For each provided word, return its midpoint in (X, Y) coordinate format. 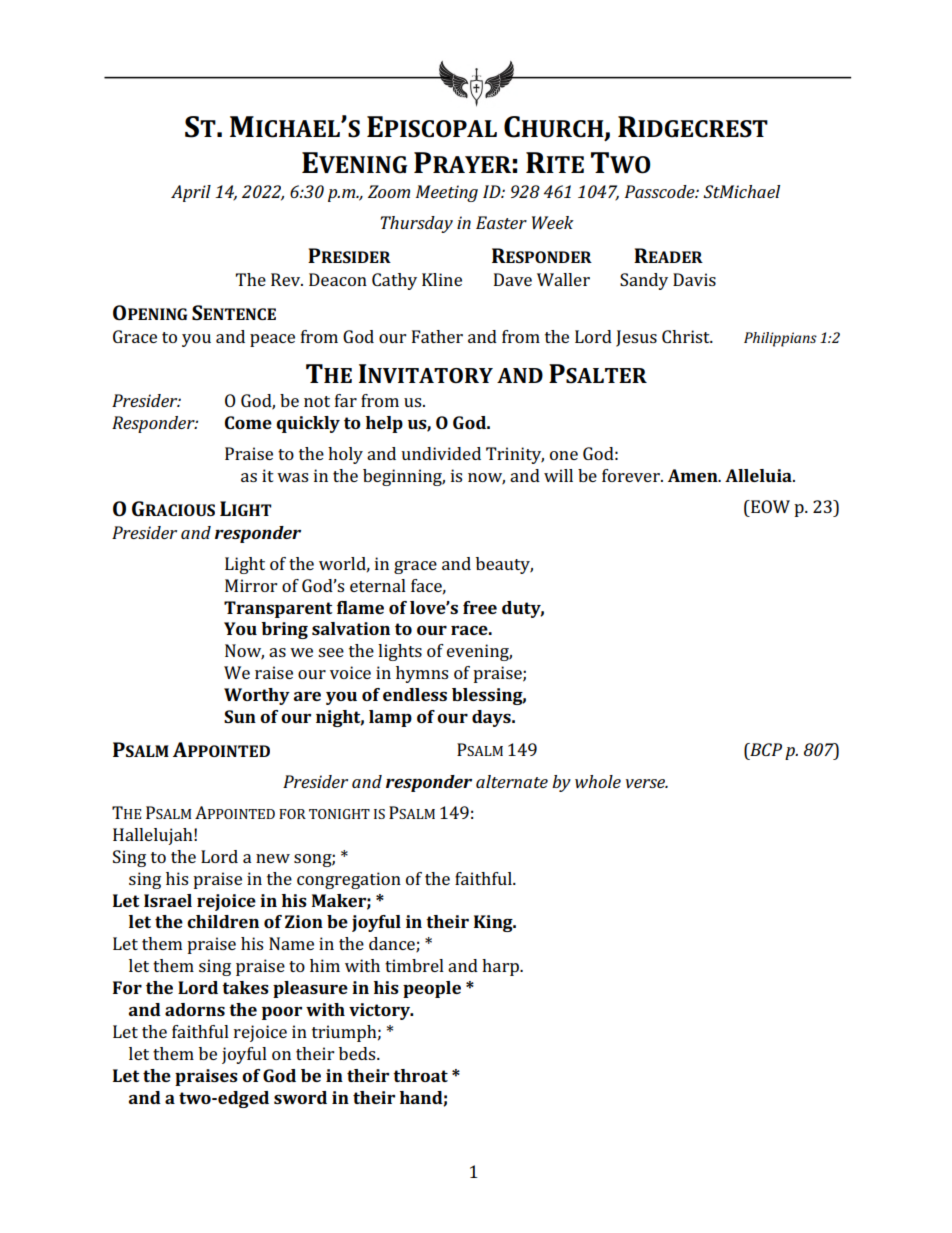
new (273, 858)
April (191, 193)
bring (284, 630)
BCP (765, 749)
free (480, 607)
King (494, 923)
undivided (441, 453)
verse (647, 783)
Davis (694, 279)
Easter (501, 222)
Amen (694, 475)
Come (248, 422)
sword (300, 1097)
